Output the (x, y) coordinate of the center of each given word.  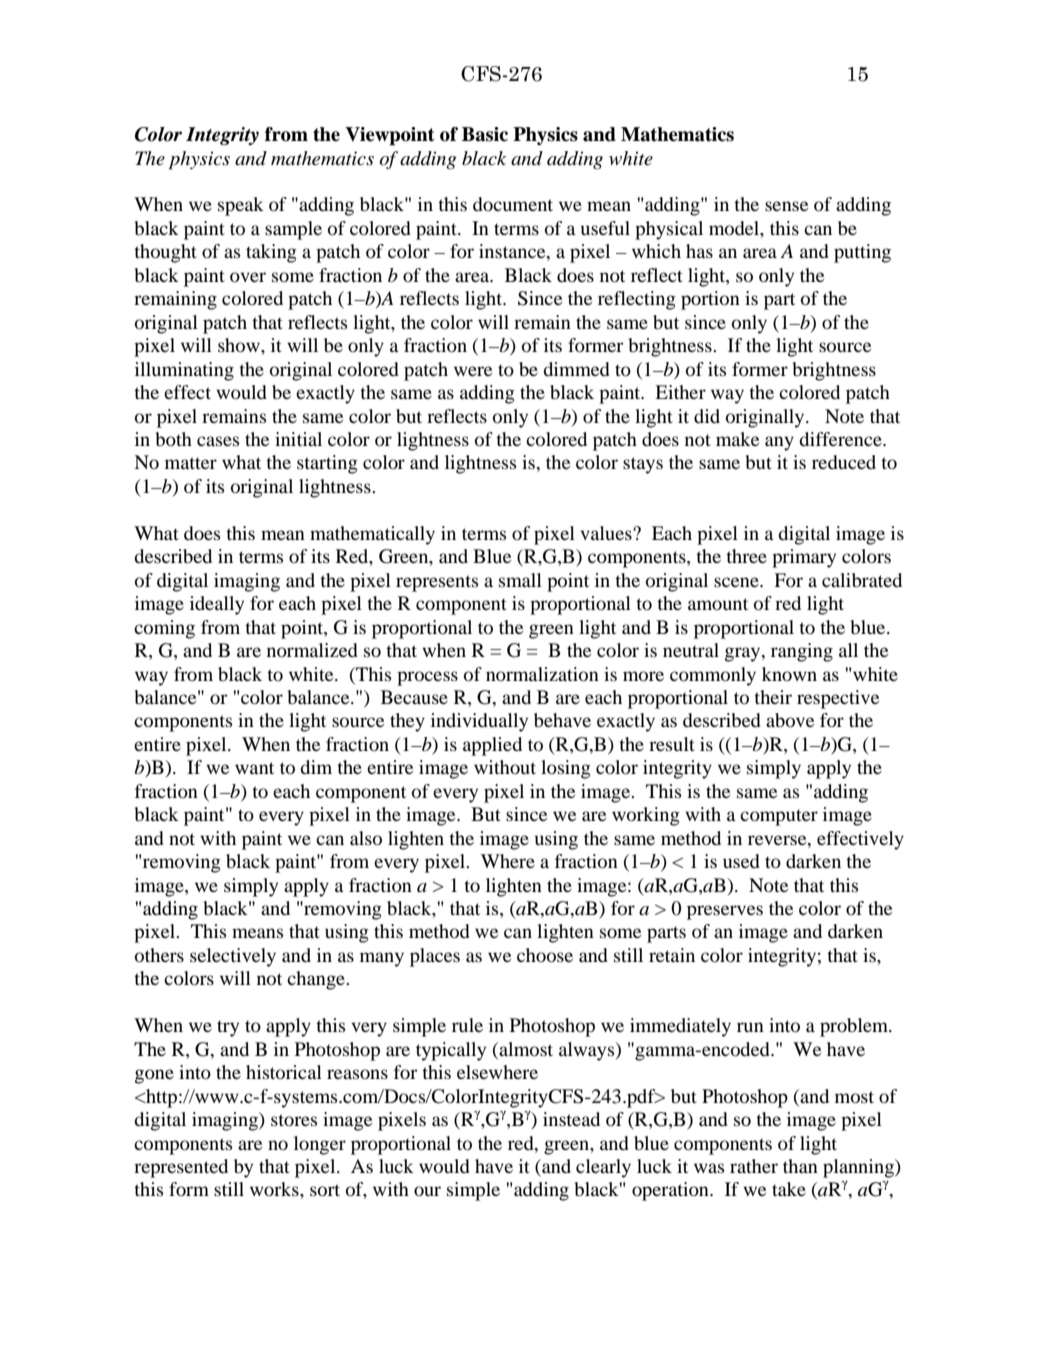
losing (566, 769)
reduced (844, 462)
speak (241, 206)
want (254, 768)
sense (786, 206)
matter (191, 463)
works (275, 1189)
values (607, 533)
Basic (485, 134)
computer (779, 817)
